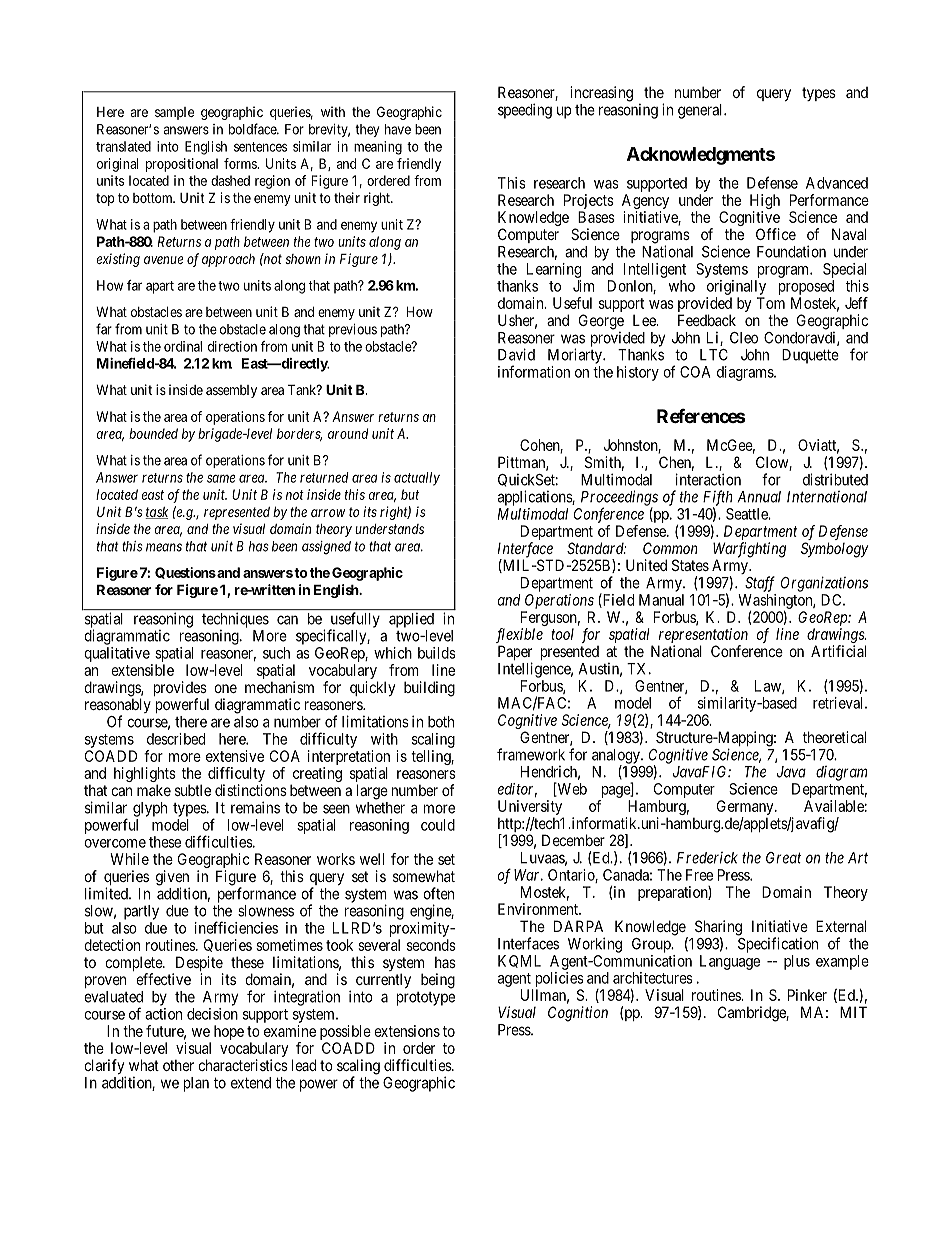 The width and height of the screenshot is (952, 1233). What do you see at coordinates (701, 111) in the screenshot?
I see `general` at bounding box center [701, 111].
